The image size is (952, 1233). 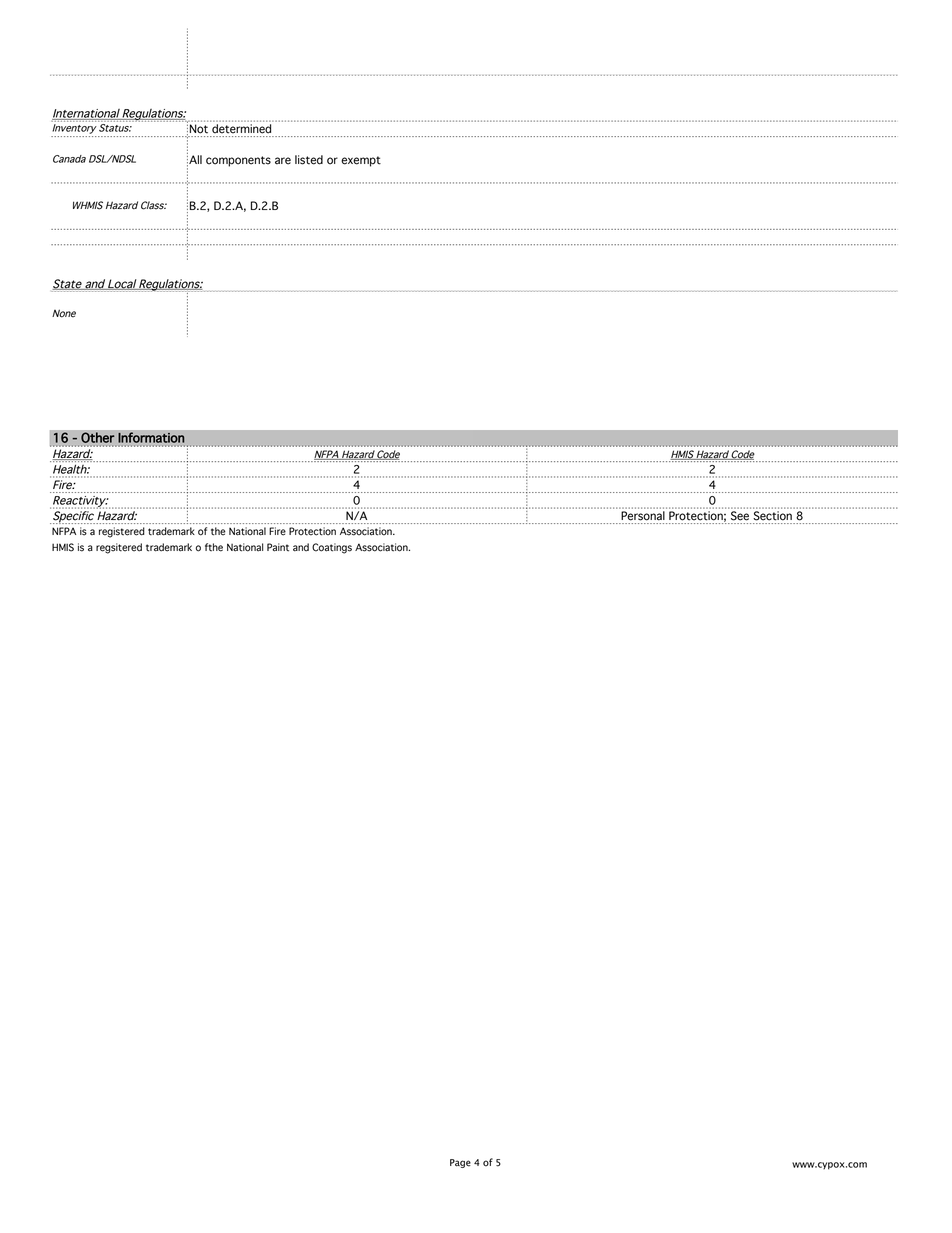 I want to click on components, so click(x=238, y=161).
